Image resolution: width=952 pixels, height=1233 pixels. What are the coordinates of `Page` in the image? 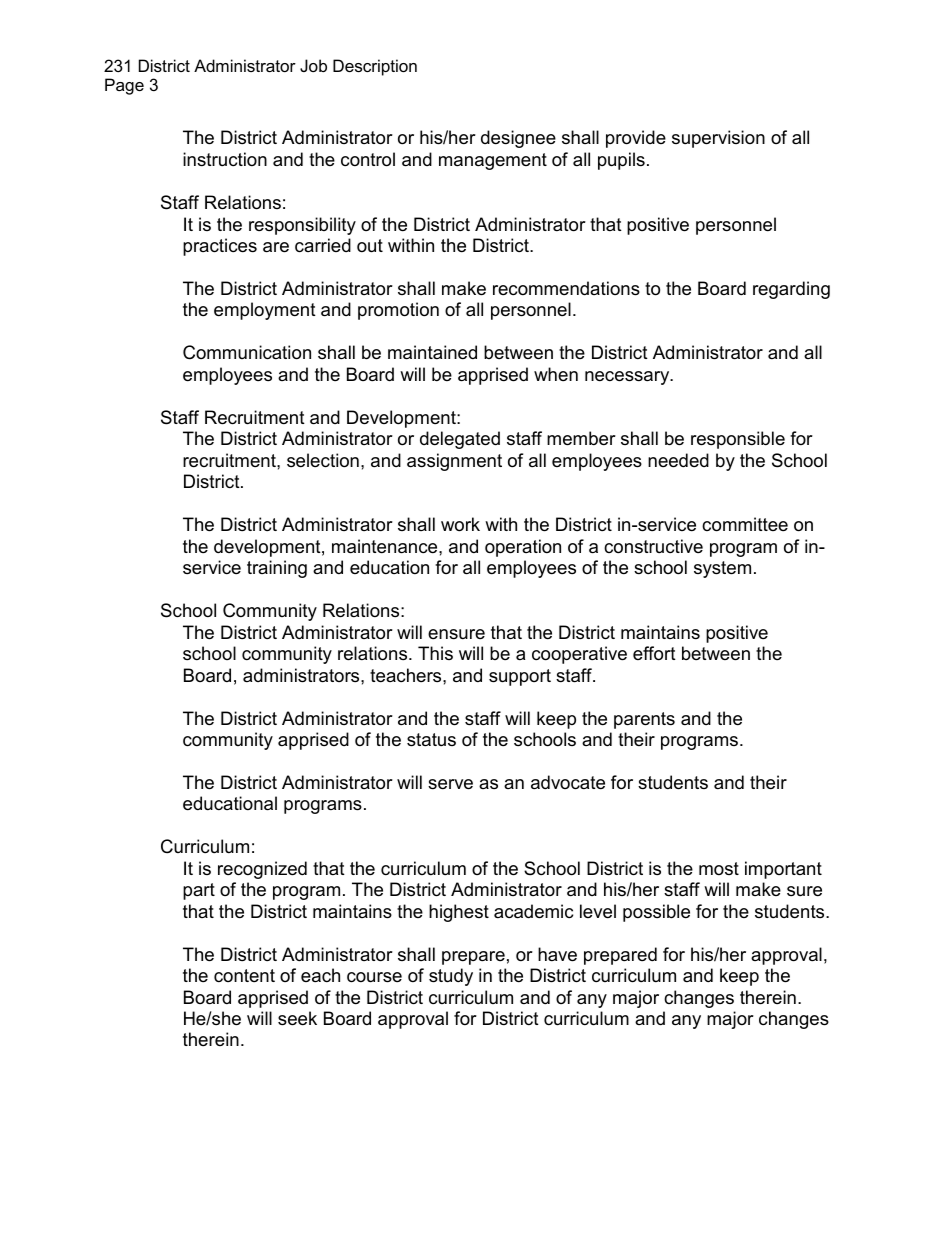 It's located at (124, 86).
